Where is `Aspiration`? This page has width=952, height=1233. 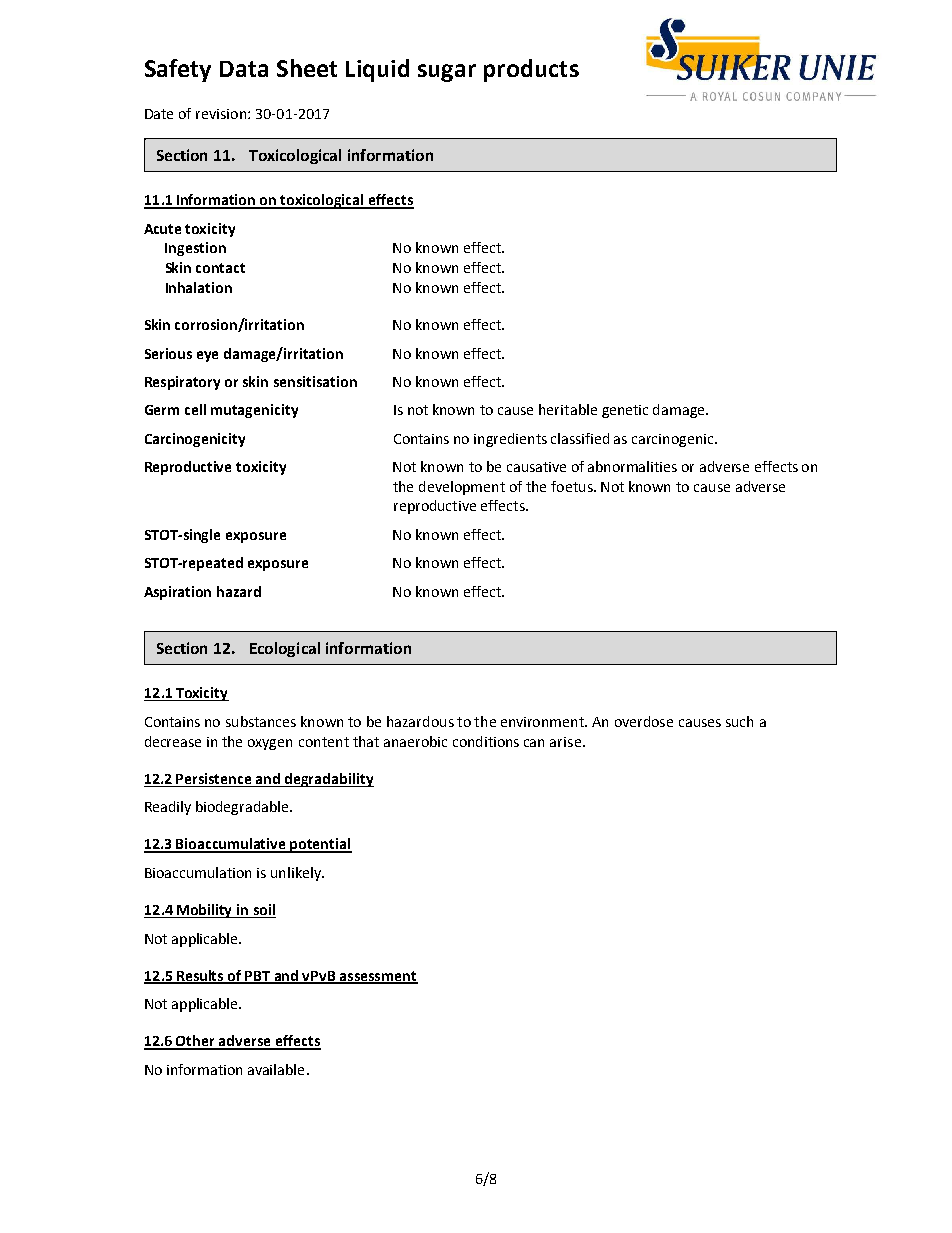 Aspiration is located at coordinates (177, 593).
